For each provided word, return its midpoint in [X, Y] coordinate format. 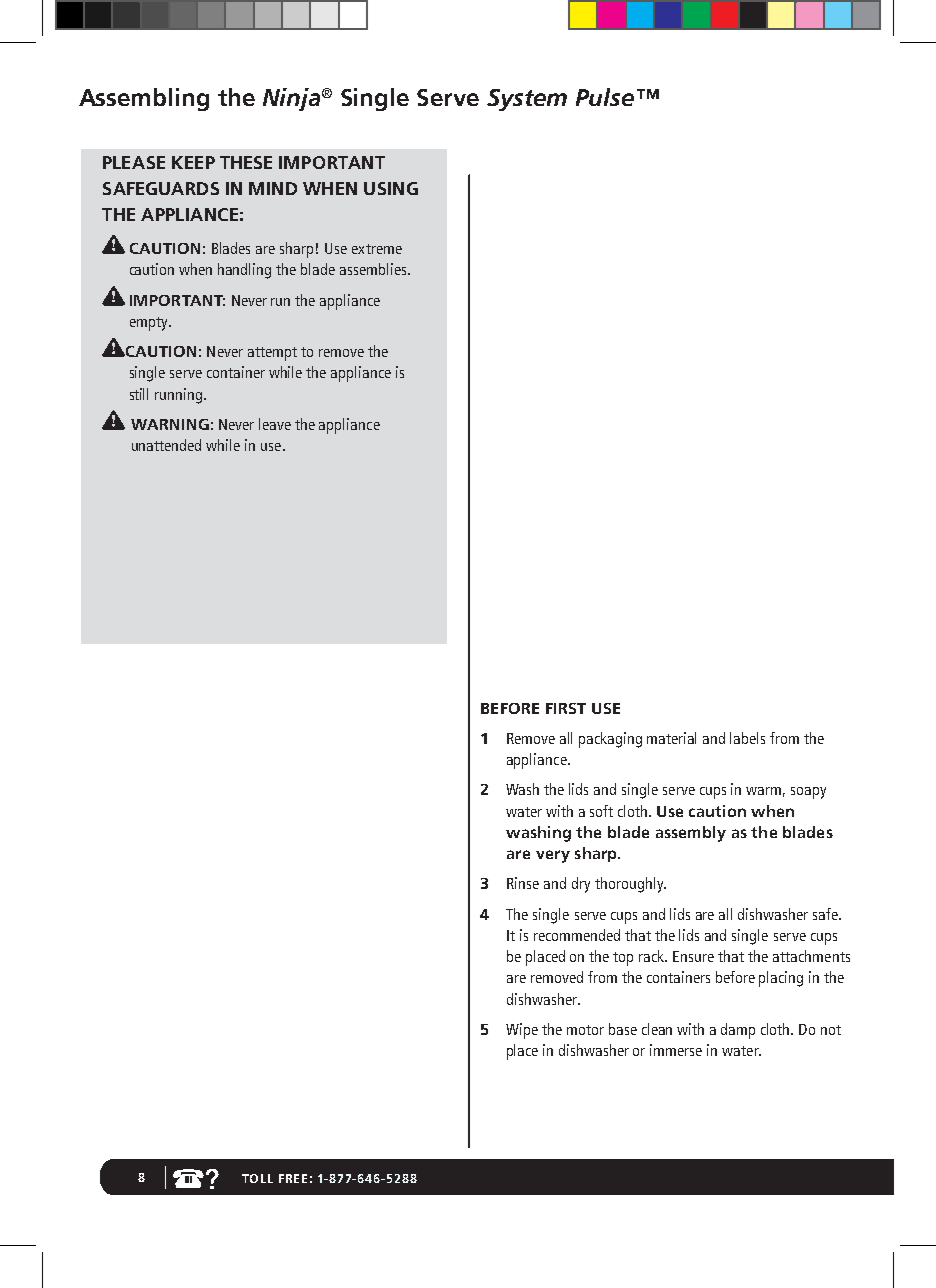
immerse [676, 1050]
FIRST [566, 708]
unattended [166, 445]
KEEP [193, 162]
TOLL [257, 1178]
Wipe [522, 1031]
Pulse [605, 97]
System [527, 100]
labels [747, 738]
